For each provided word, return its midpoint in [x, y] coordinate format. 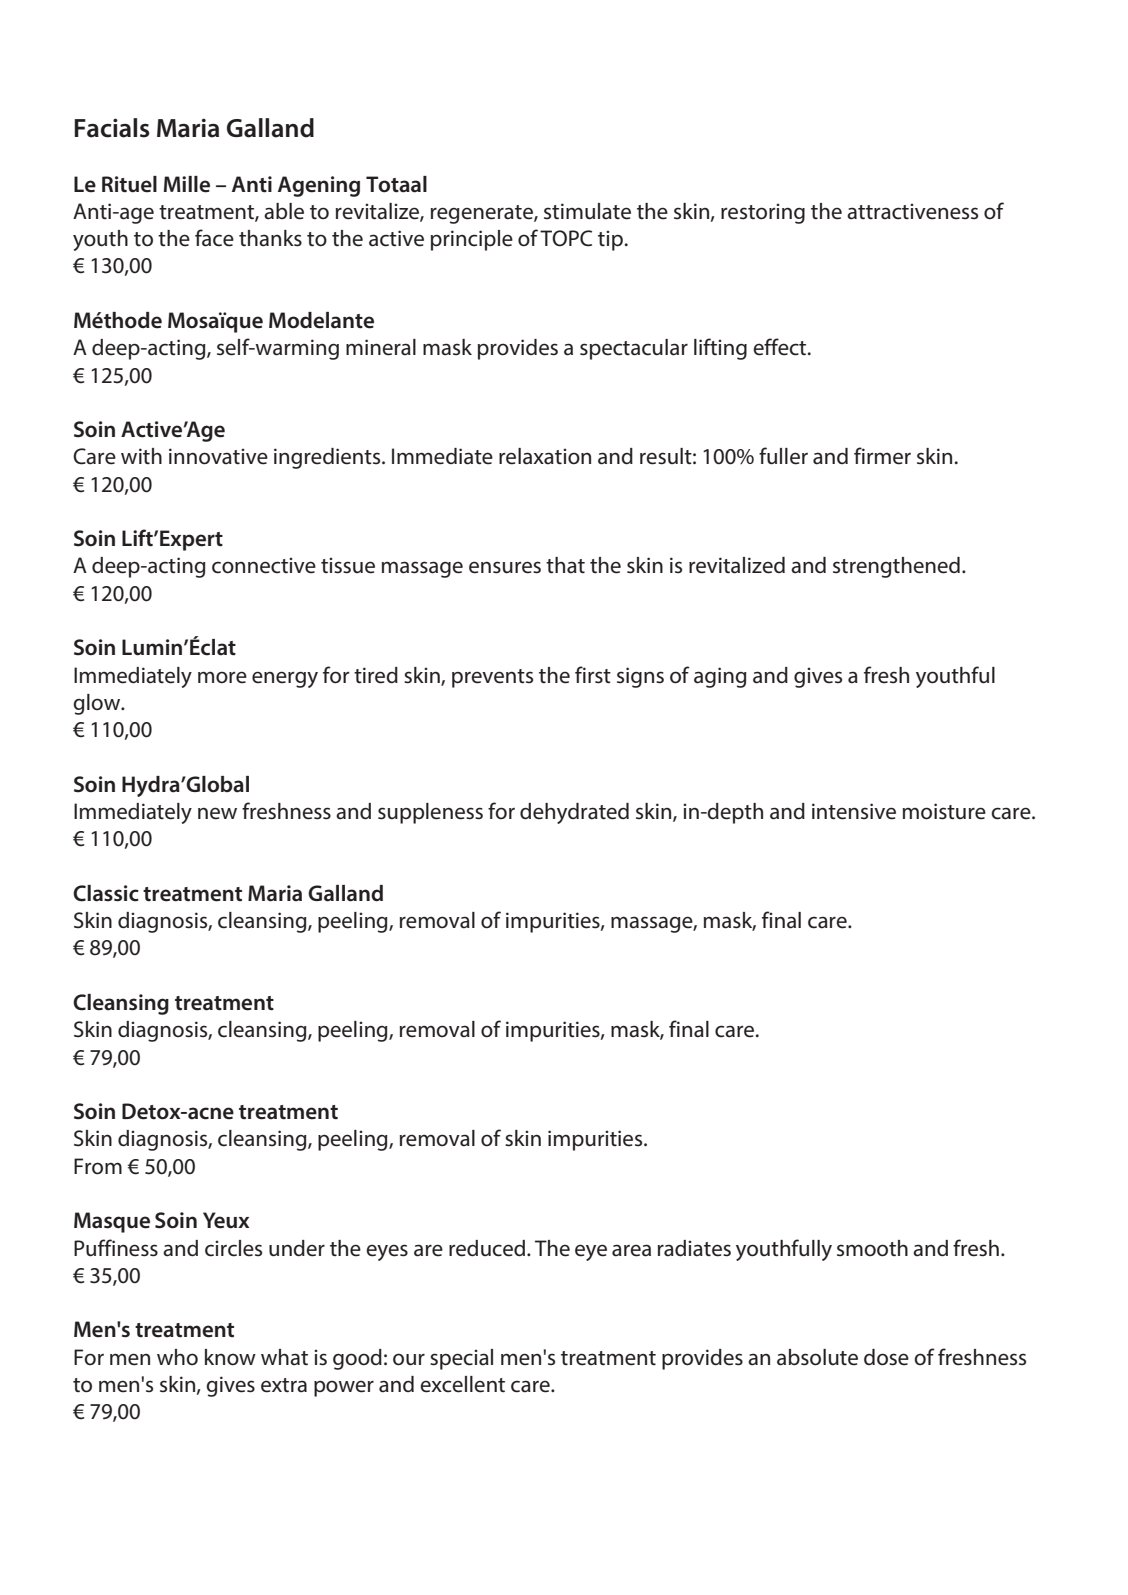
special [461, 1359]
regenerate [483, 214]
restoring [763, 214]
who [177, 1357]
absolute [817, 1357]
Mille [187, 184]
